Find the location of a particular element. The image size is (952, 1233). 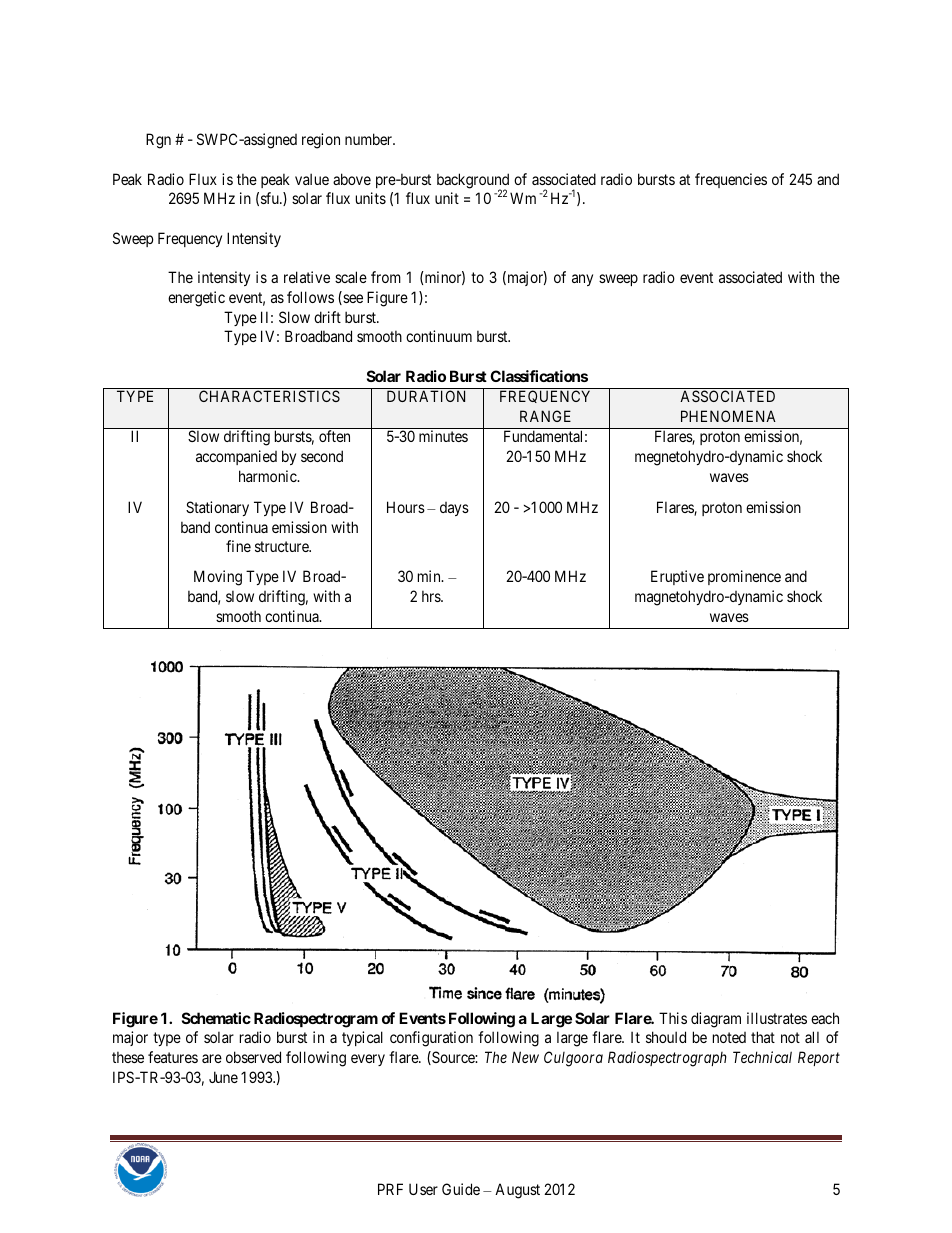

illustrates is located at coordinates (777, 1018).
